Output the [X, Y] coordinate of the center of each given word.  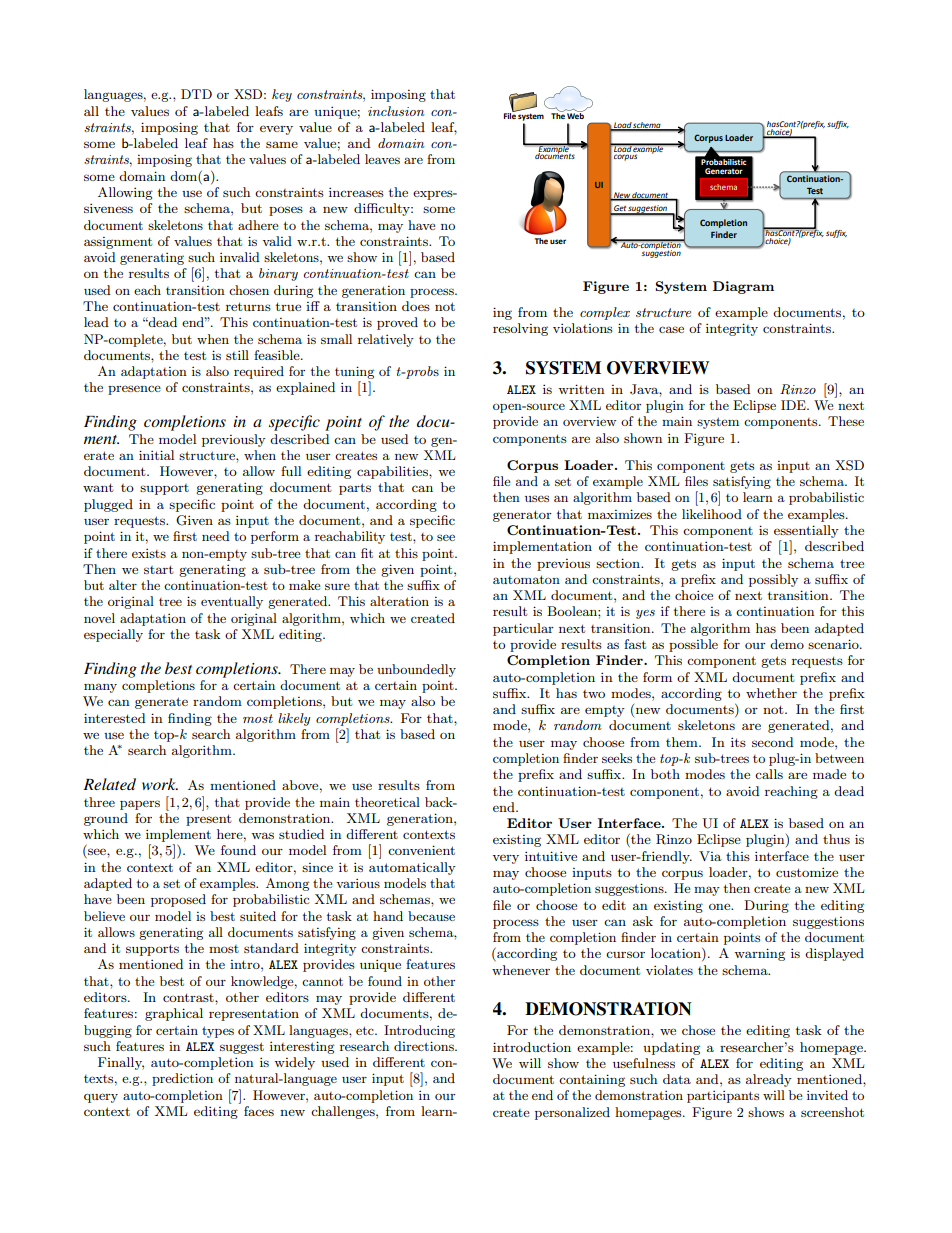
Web [575, 115]
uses [537, 498]
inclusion [396, 111]
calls [769, 774]
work [160, 784]
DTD [196, 94]
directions [425, 1046]
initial [156, 455]
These [846, 421]
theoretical [387, 802]
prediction [182, 1079]
